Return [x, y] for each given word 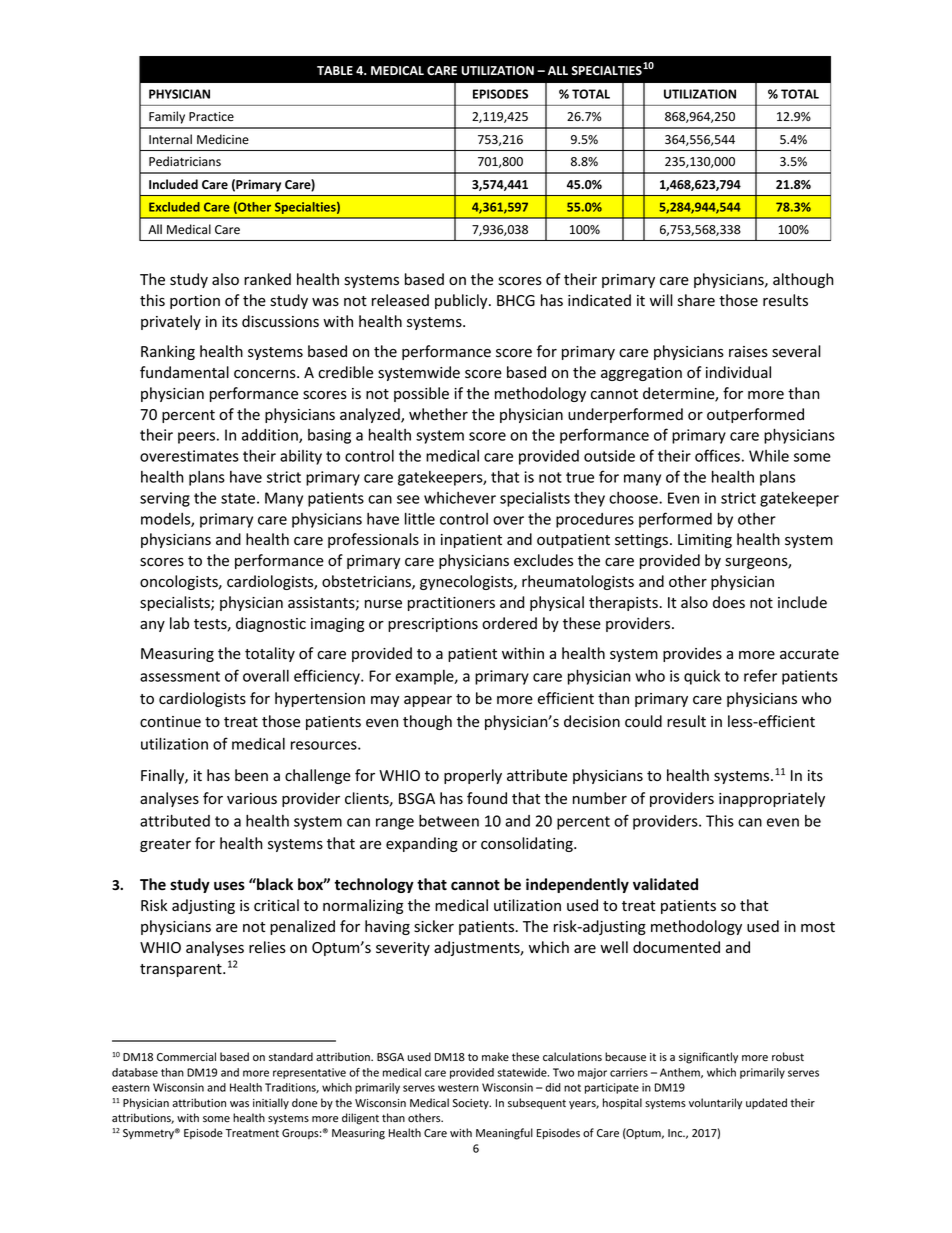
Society [472, 1104]
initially [271, 1103]
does [729, 602]
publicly [462, 301]
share [696, 300]
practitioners [451, 604]
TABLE [335, 70]
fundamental [184, 372]
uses [229, 886]
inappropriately [772, 799]
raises [748, 352]
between [449, 821]
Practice [211, 116]
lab [179, 623]
